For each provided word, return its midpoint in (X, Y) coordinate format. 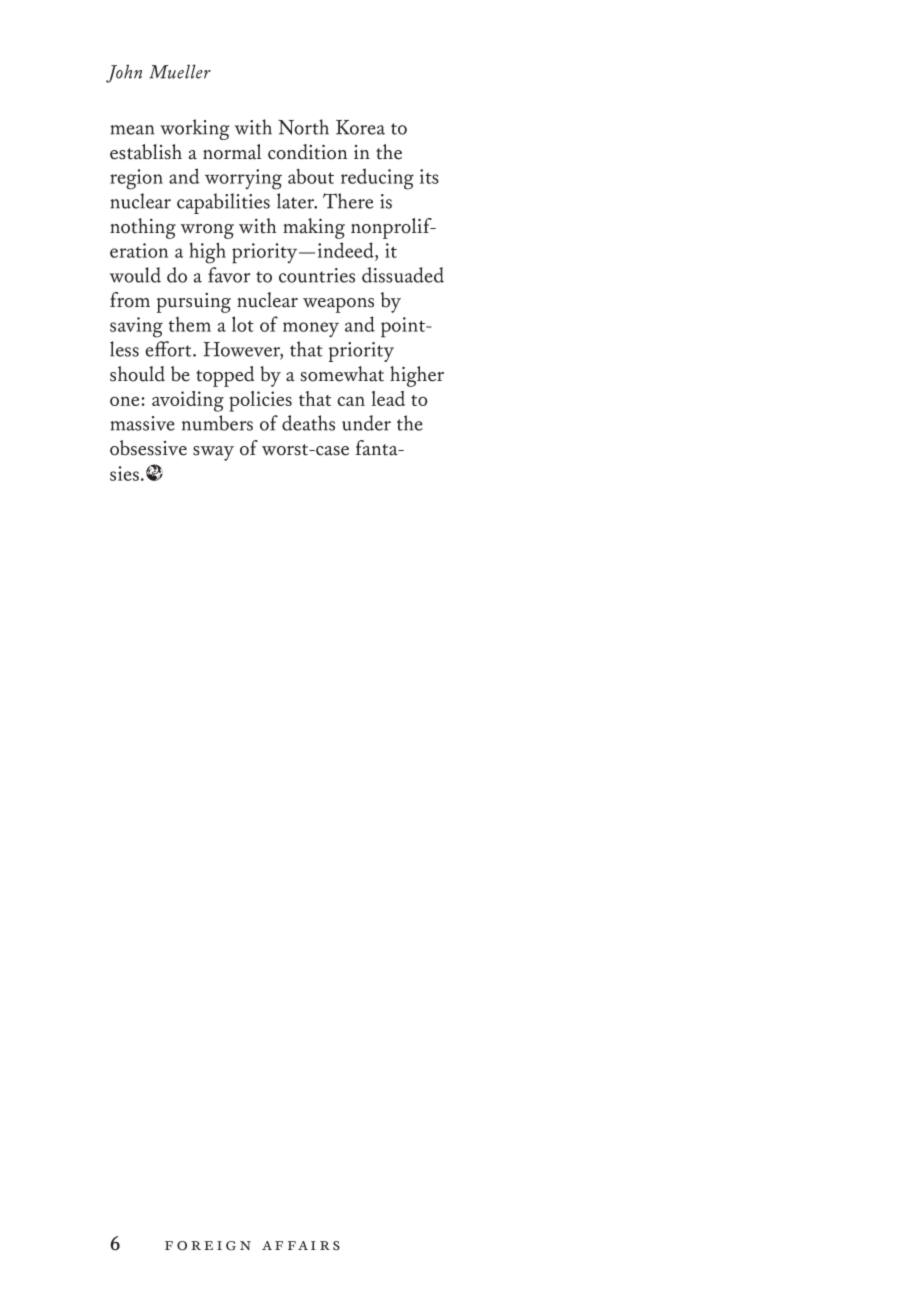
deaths (308, 423)
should (137, 374)
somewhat (342, 374)
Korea (360, 127)
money (311, 330)
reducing (377, 179)
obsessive (148, 448)
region (136, 179)
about (311, 176)
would (135, 275)
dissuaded (403, 275)
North (303, 127)
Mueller (180, 71)
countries (317, 275)
